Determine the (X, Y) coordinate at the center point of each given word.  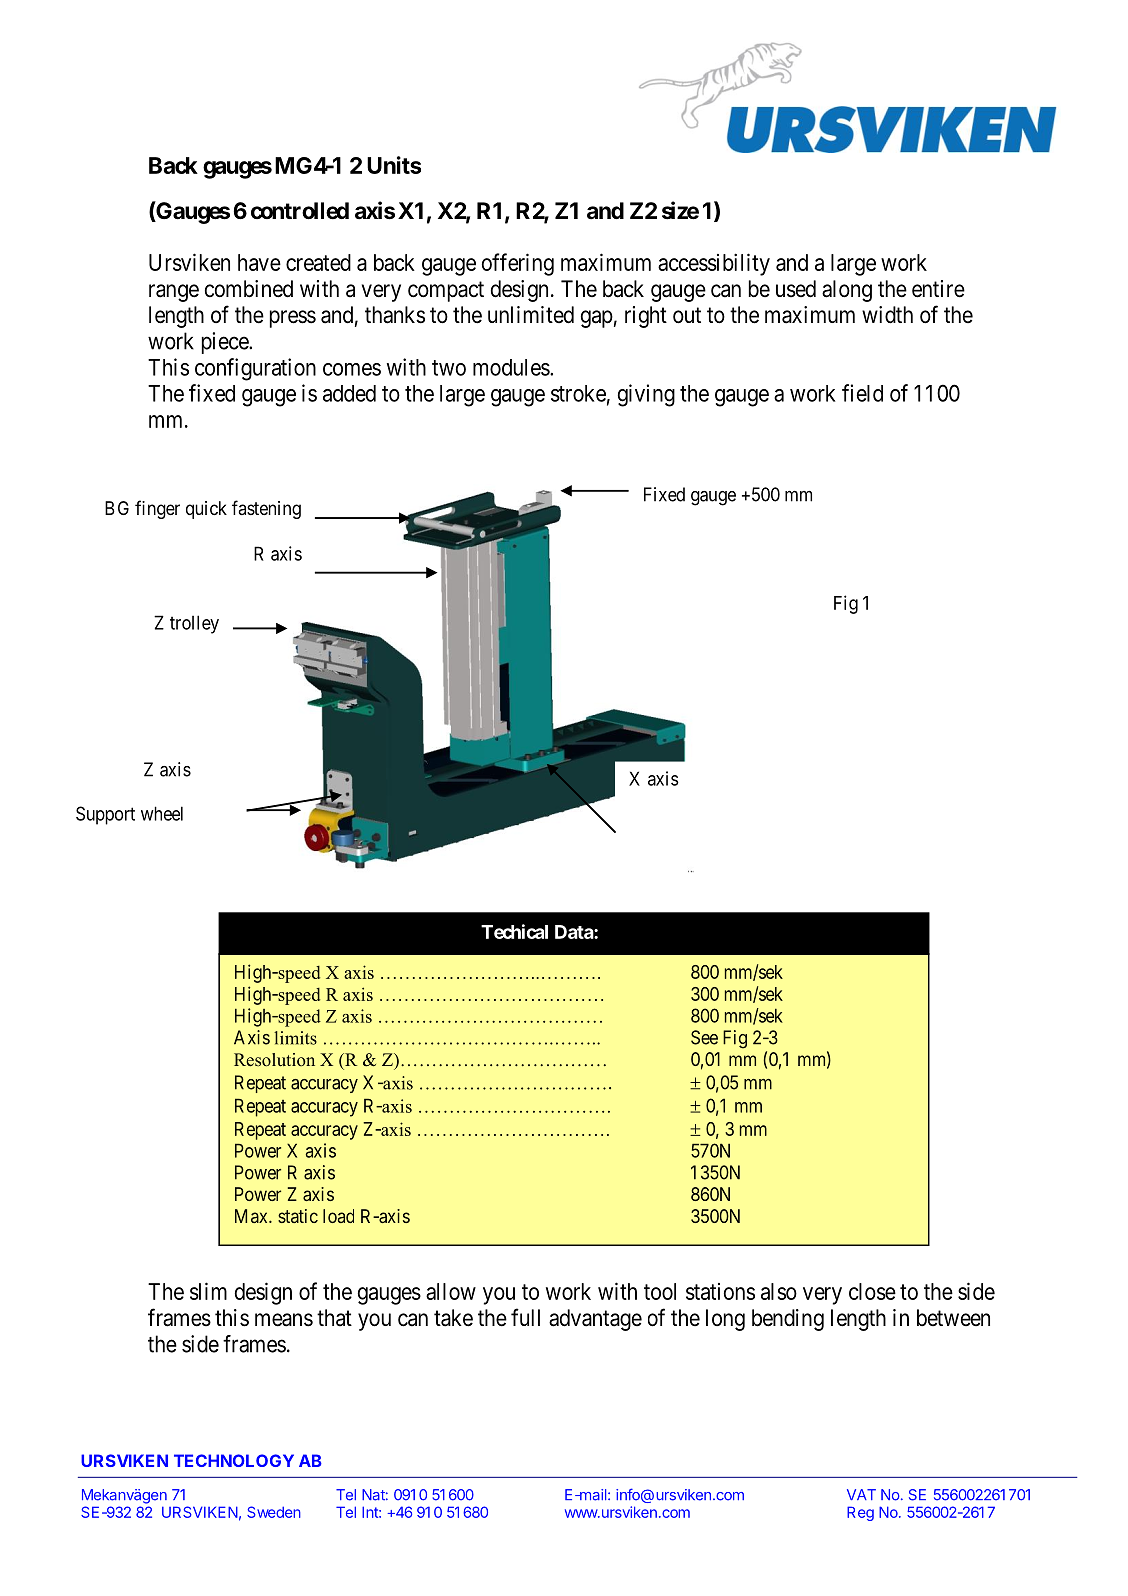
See (704, 1037)
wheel (162, 813)
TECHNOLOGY (234, 1460)
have (259, 262)
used (796, 289)
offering (518, 264)
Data (575, 932)
